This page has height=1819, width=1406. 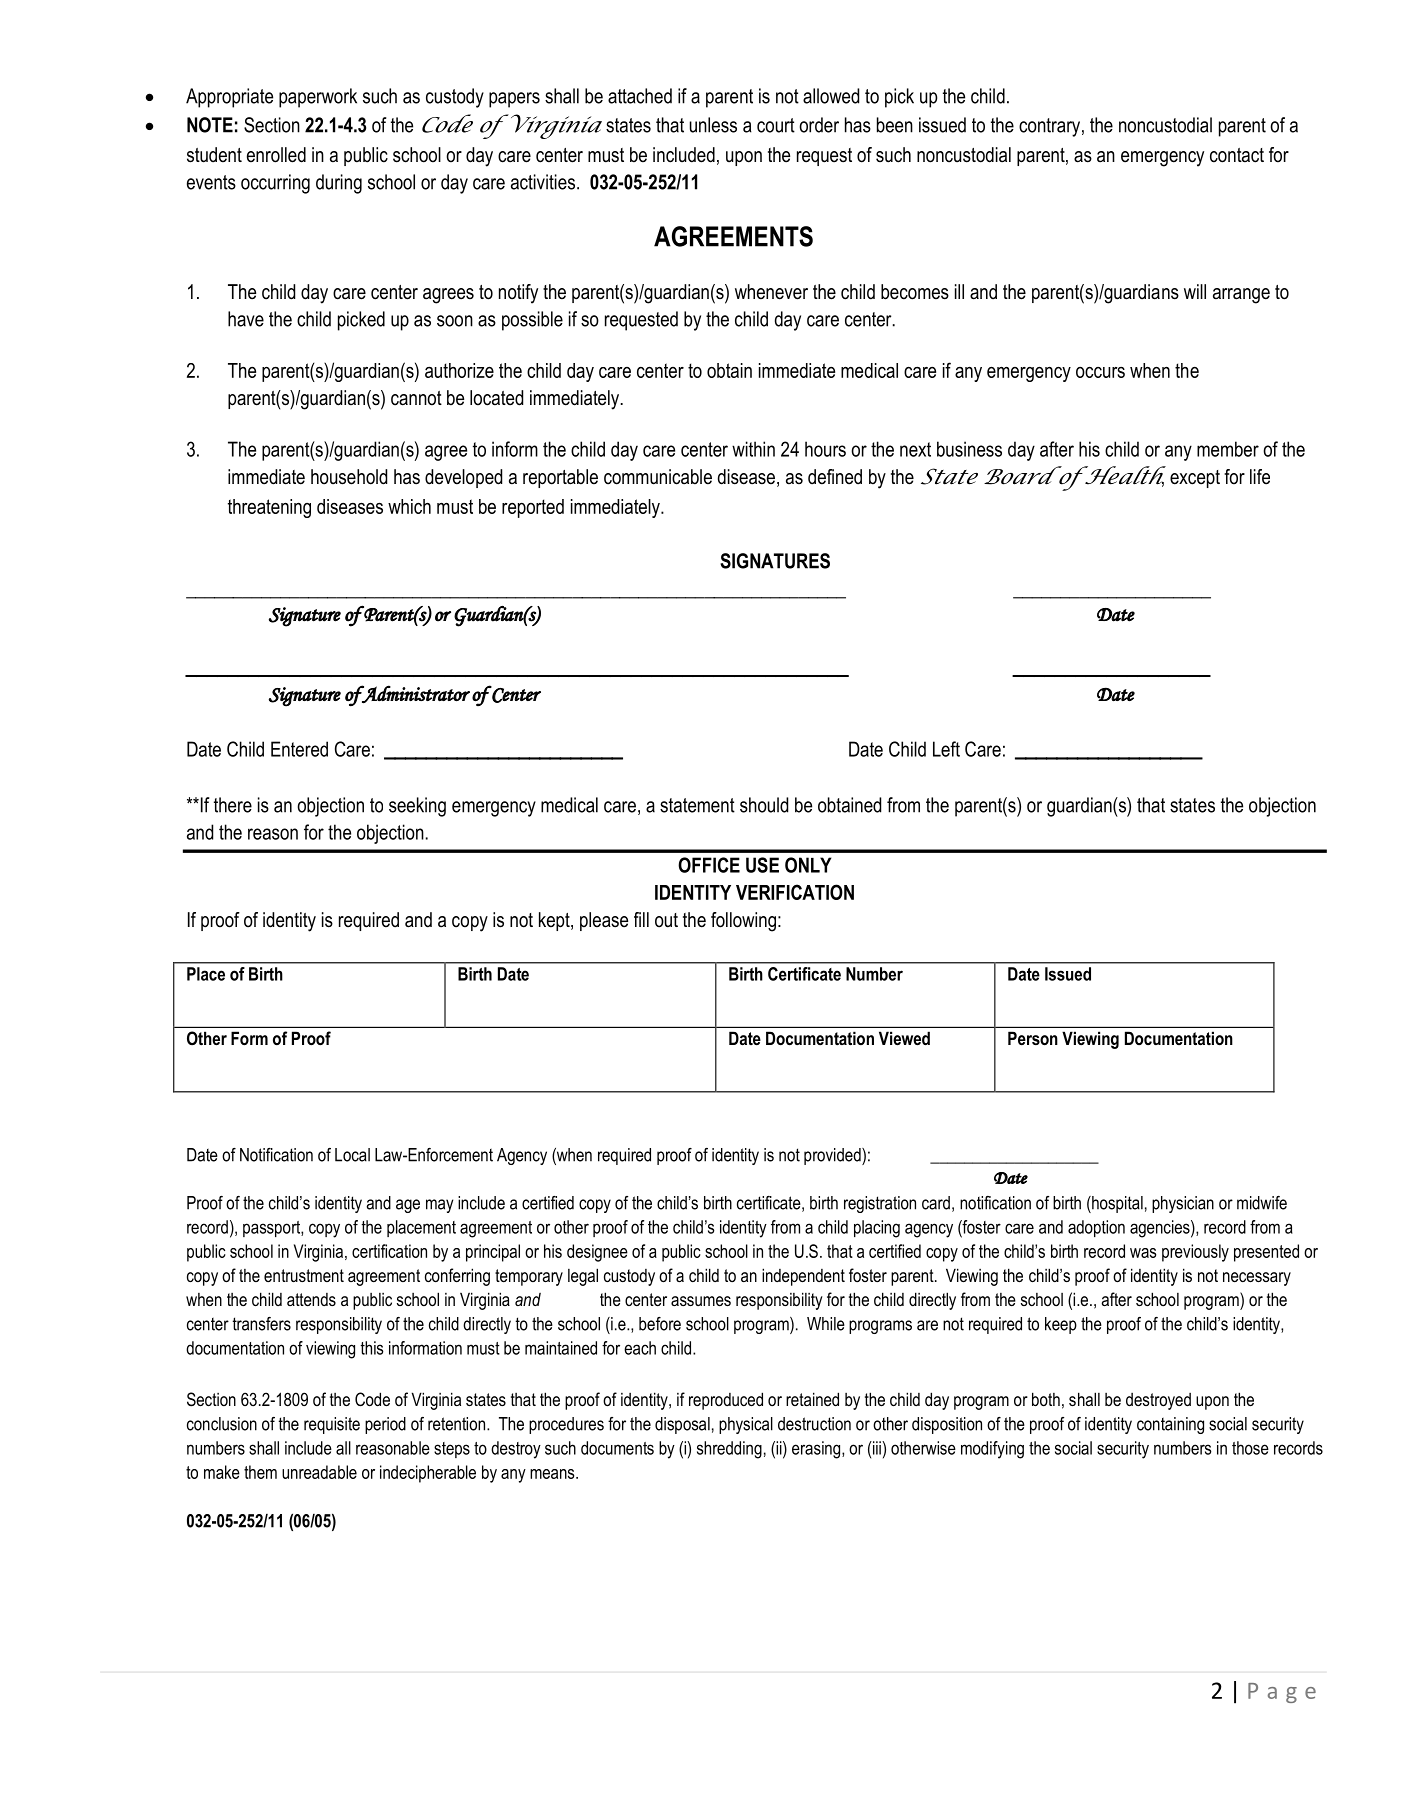 I want to click on hospital, so click(x=1116, y=1204).
